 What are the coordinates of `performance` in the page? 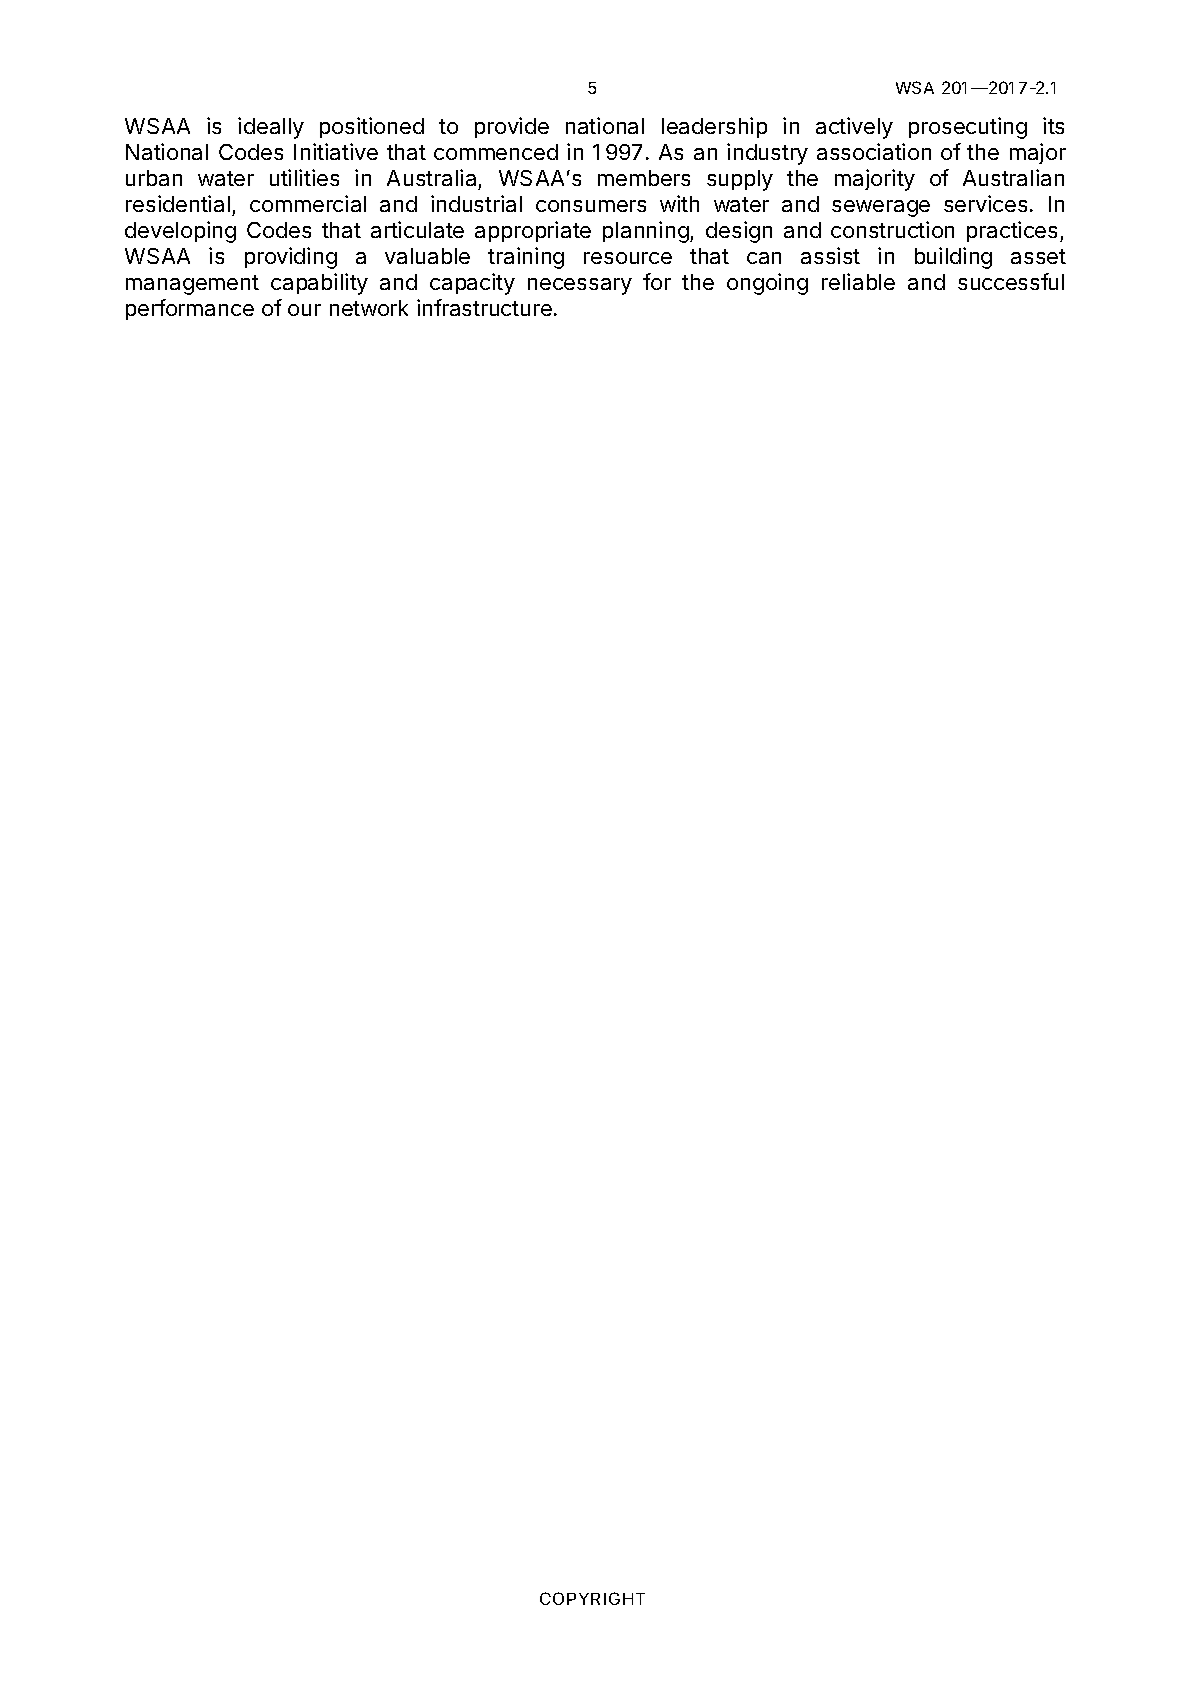 It's located at (190, 309).
